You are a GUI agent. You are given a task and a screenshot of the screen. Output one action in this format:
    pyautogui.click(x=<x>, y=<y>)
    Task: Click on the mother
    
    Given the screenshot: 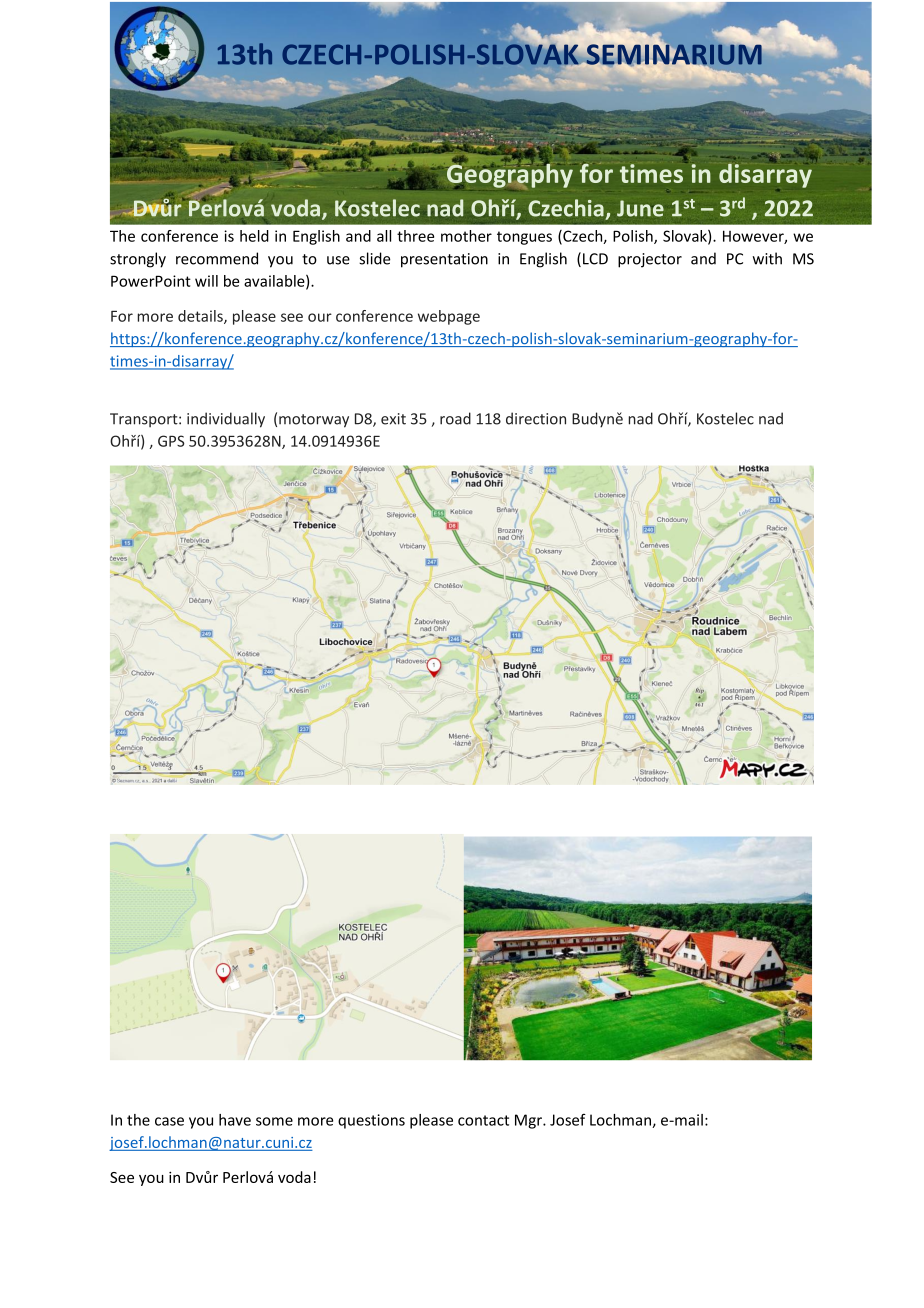 What is the action you would take?
    pyautogui.click(x=466, y=236)
